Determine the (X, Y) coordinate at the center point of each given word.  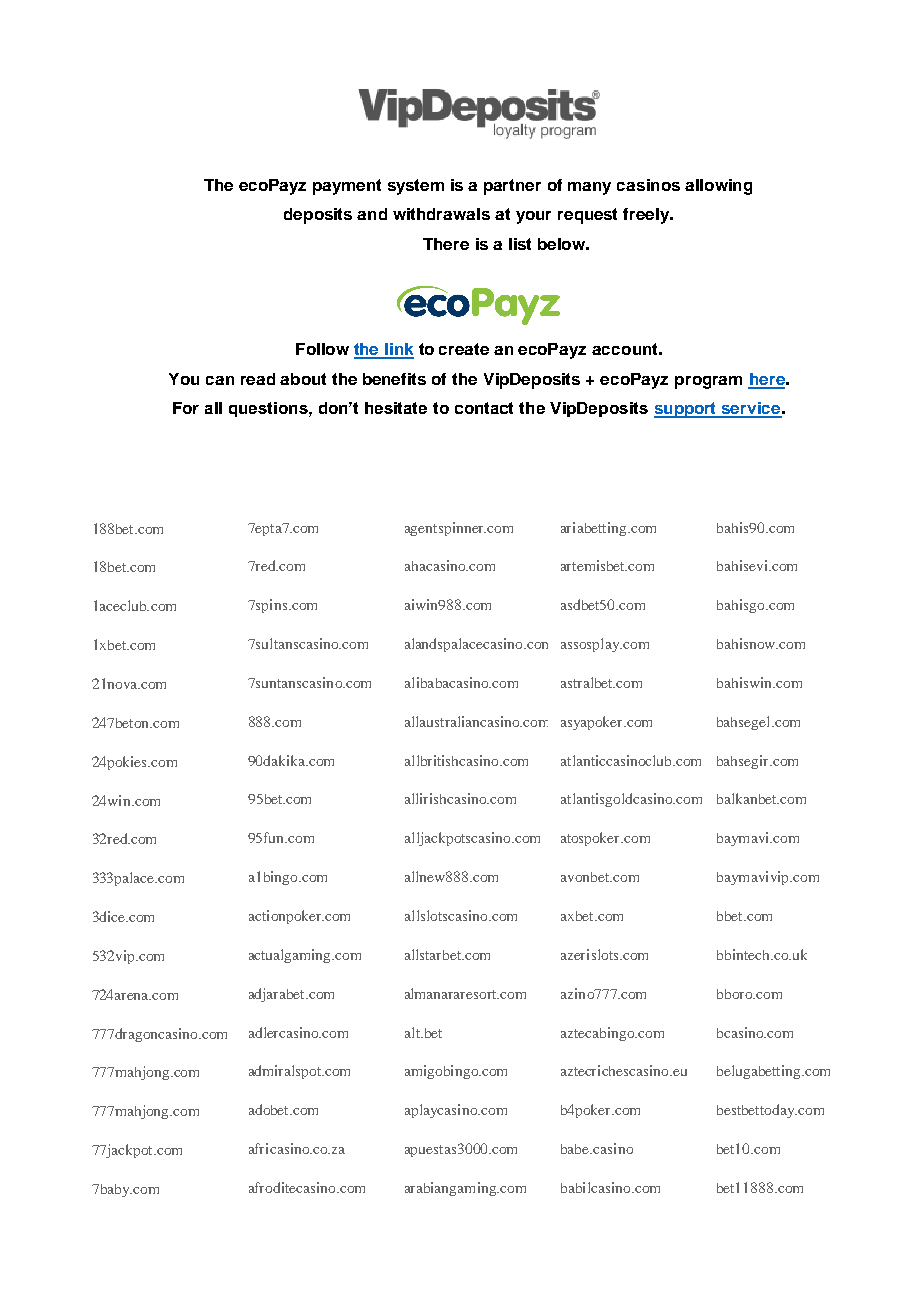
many (589, 188)
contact (484, 408)
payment (347, 187)
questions (269, 409)
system (416, 187)
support (686, 410)
